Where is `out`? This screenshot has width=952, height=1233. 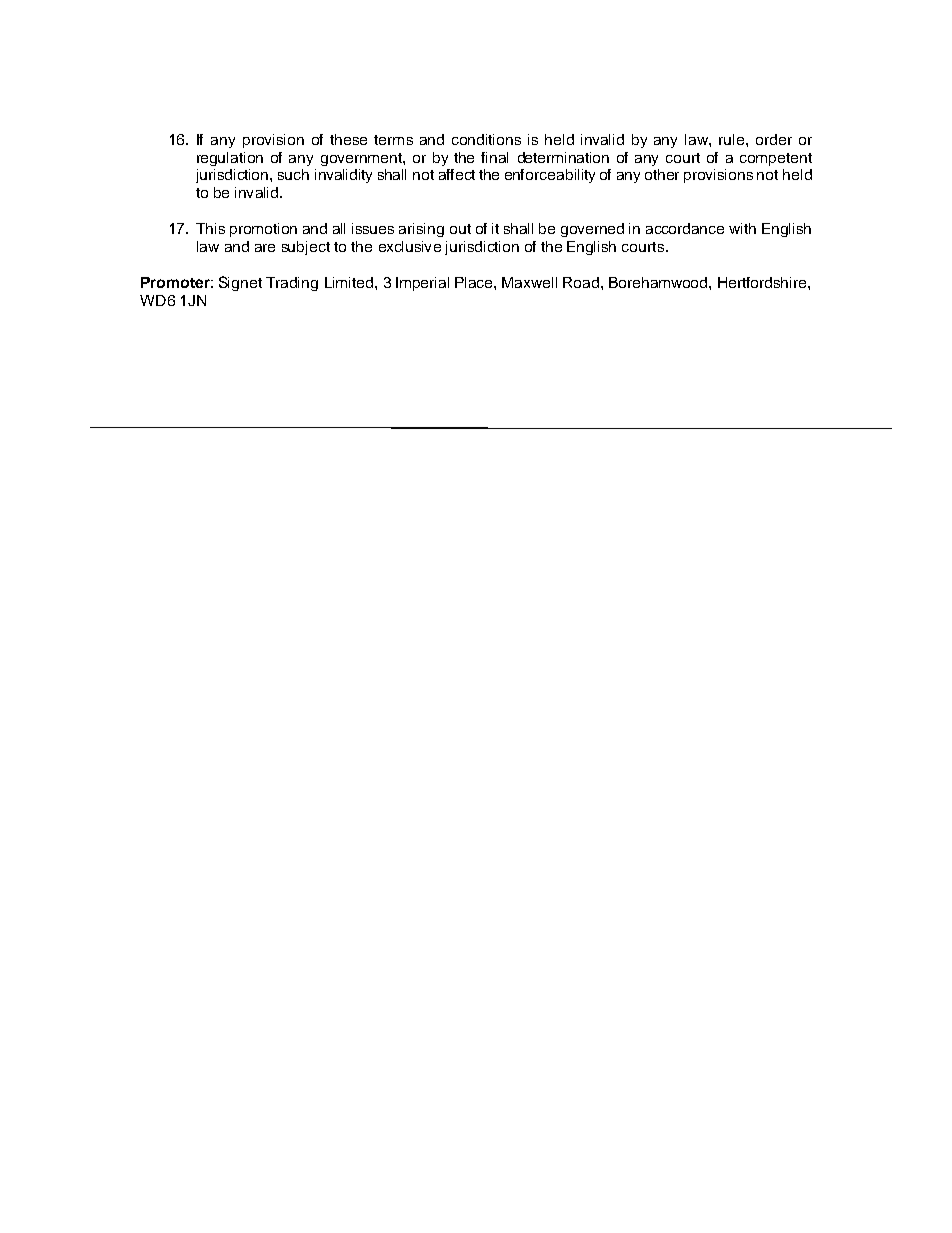 out is located at coordinates (460, 229).
